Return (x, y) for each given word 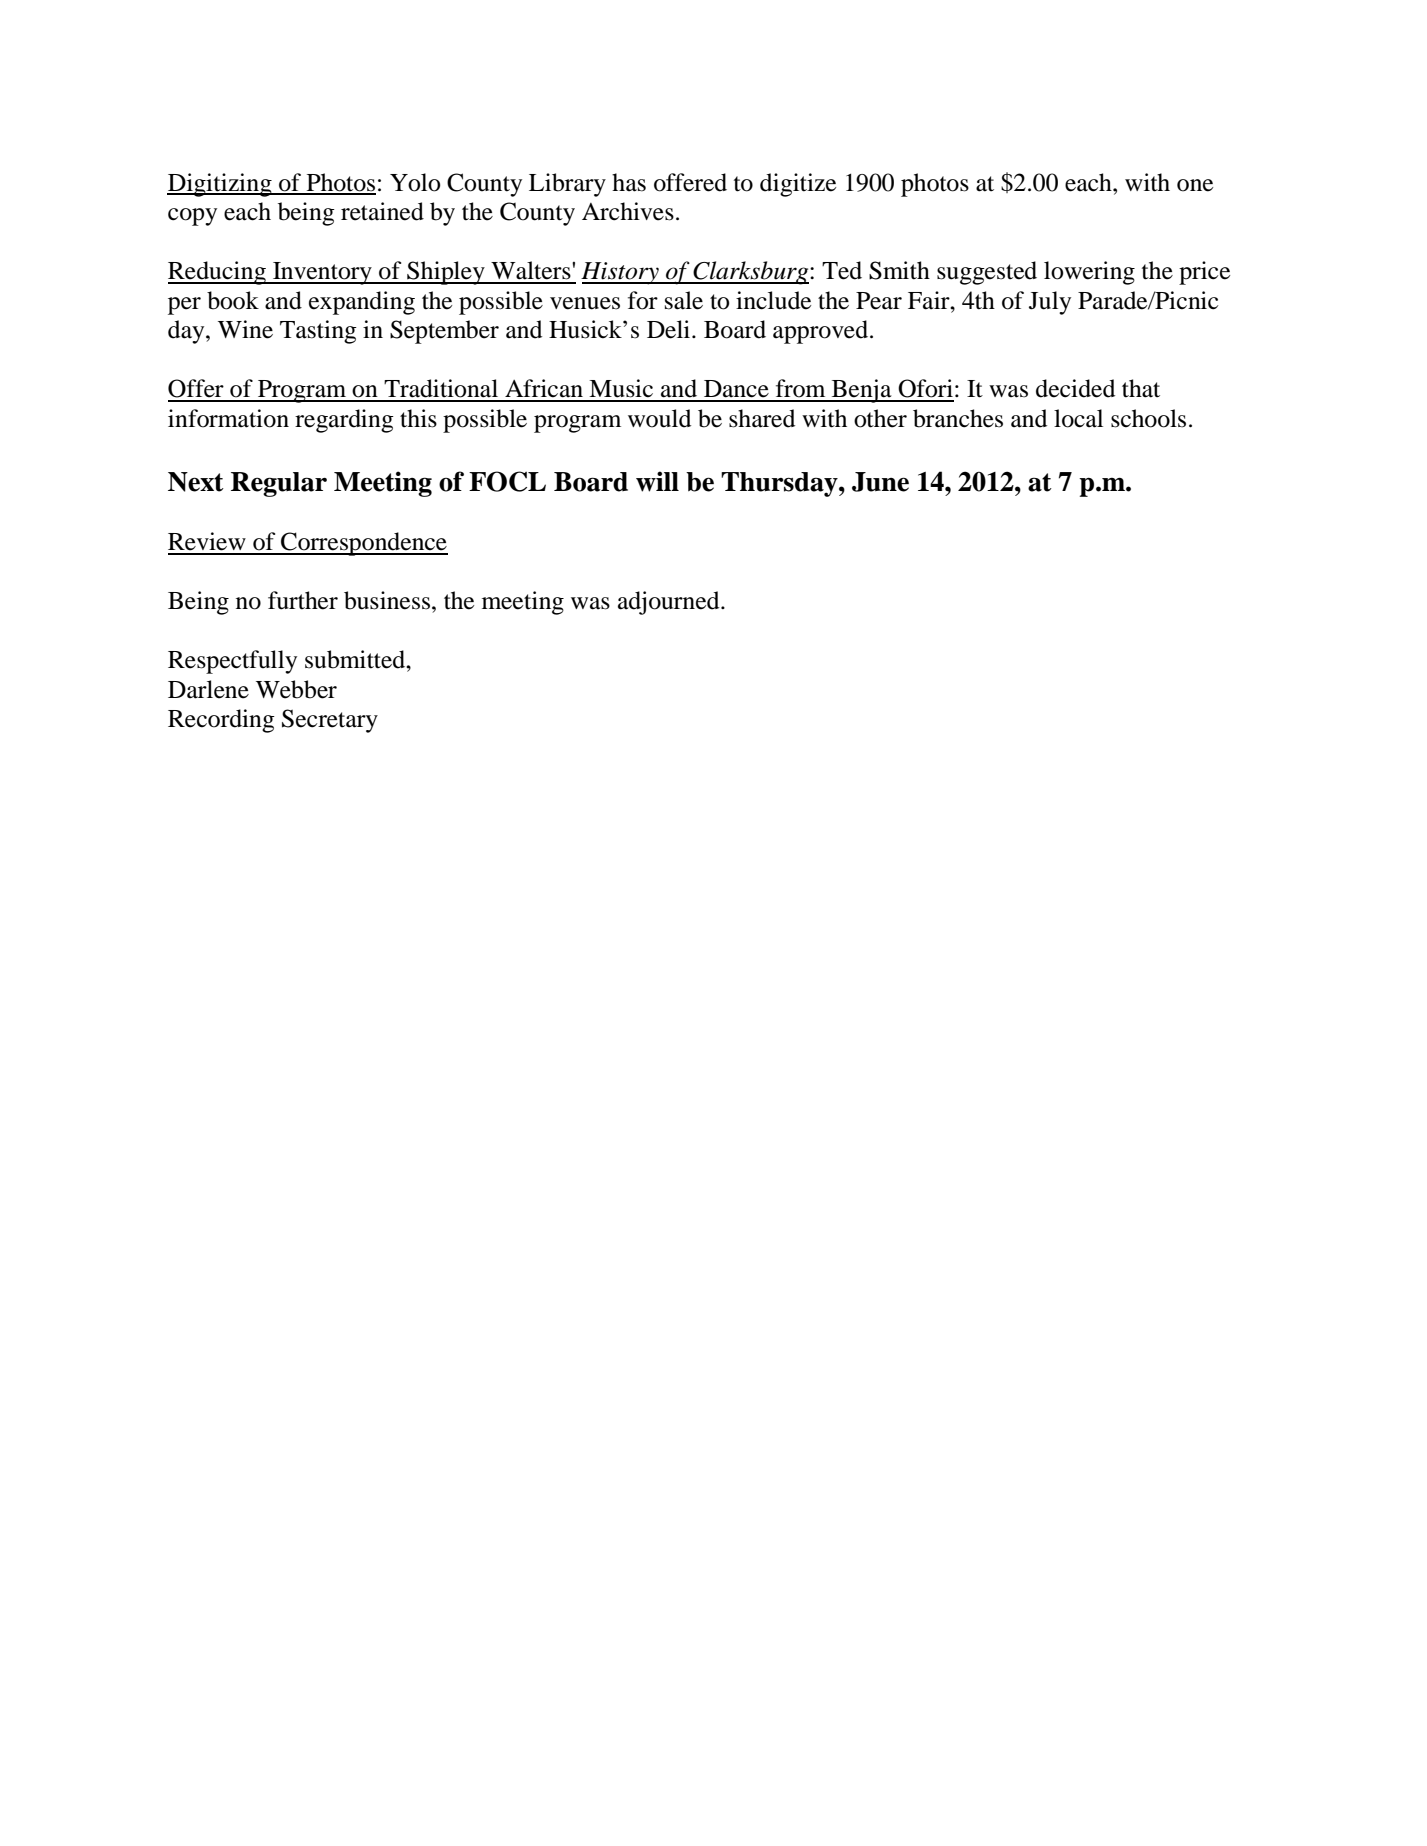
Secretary (330, 721)
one (1195, 185)
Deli (670, 329)
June (880, 482)
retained (382, 211)
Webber (296, 689)
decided (1075, 388)
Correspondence (363, 544)
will (657, 481)
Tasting (318, 332)
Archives (628, 211)
